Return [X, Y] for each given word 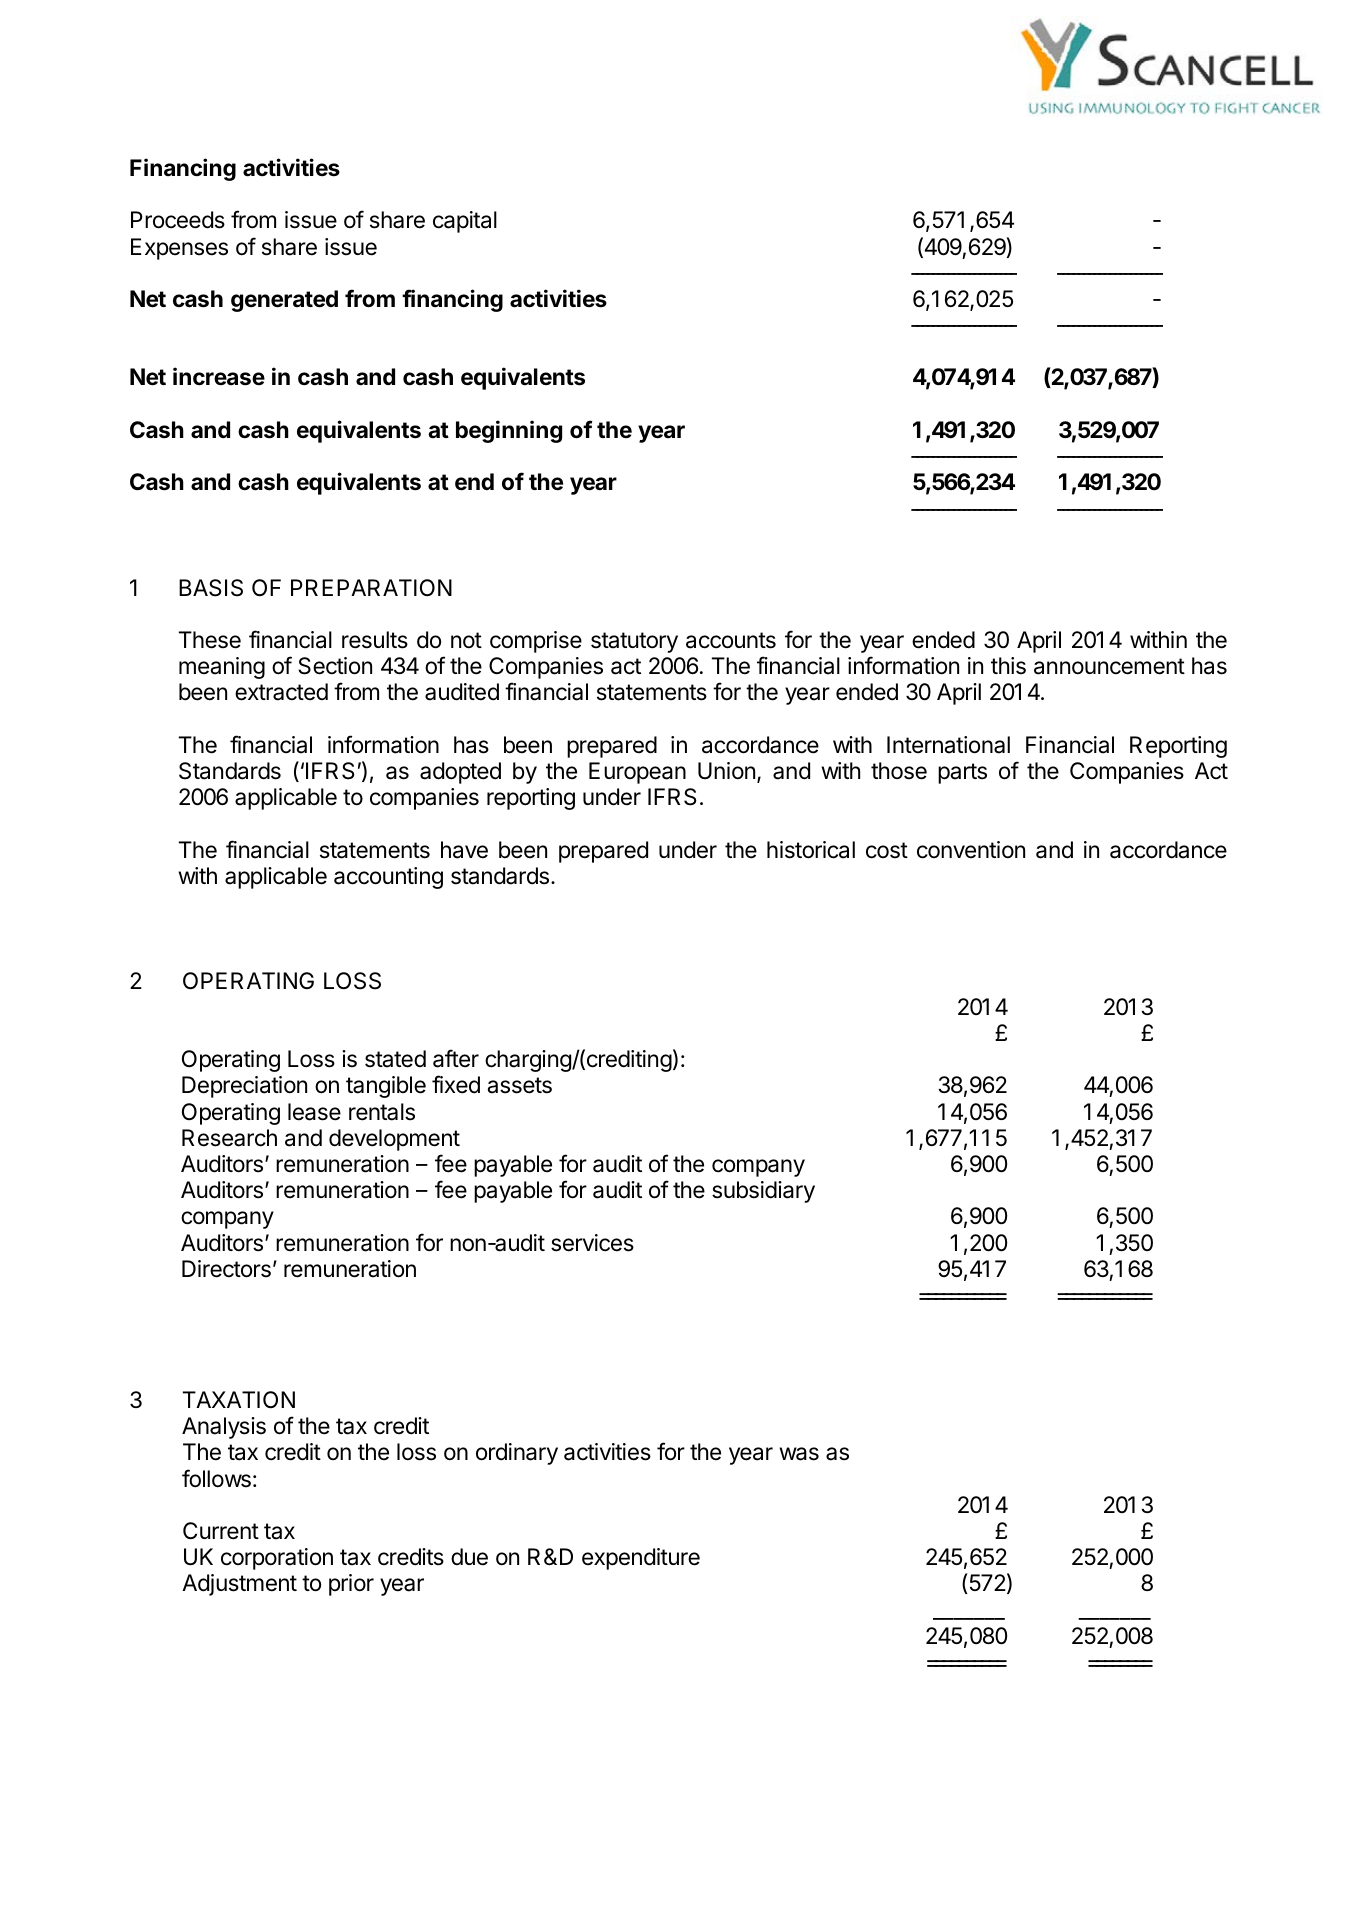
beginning [509, 431]
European [637, 773]
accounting [388, 878]
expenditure [641, 1559]
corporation [277, 1559]
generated [284, 301]
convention [971, 850]
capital [465, 222]
